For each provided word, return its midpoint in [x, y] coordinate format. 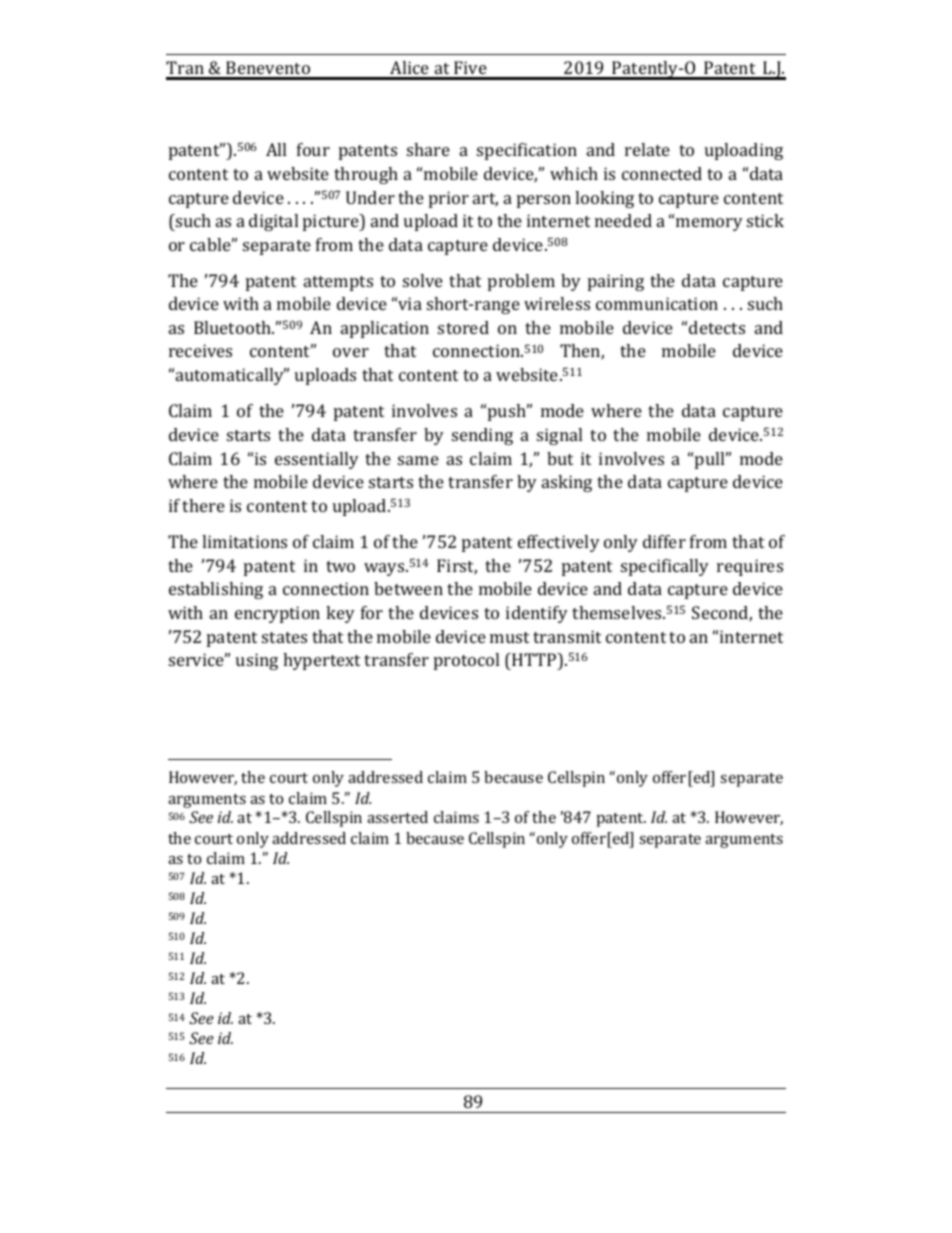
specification [527, 151]
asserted [397, 817]
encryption [277, 614]
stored [463, 327]
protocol [466, 661]
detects [717, 327]
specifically [665, 567]
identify [537, 614]
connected [662, 173]
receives [200, 350]
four [313, 149]
